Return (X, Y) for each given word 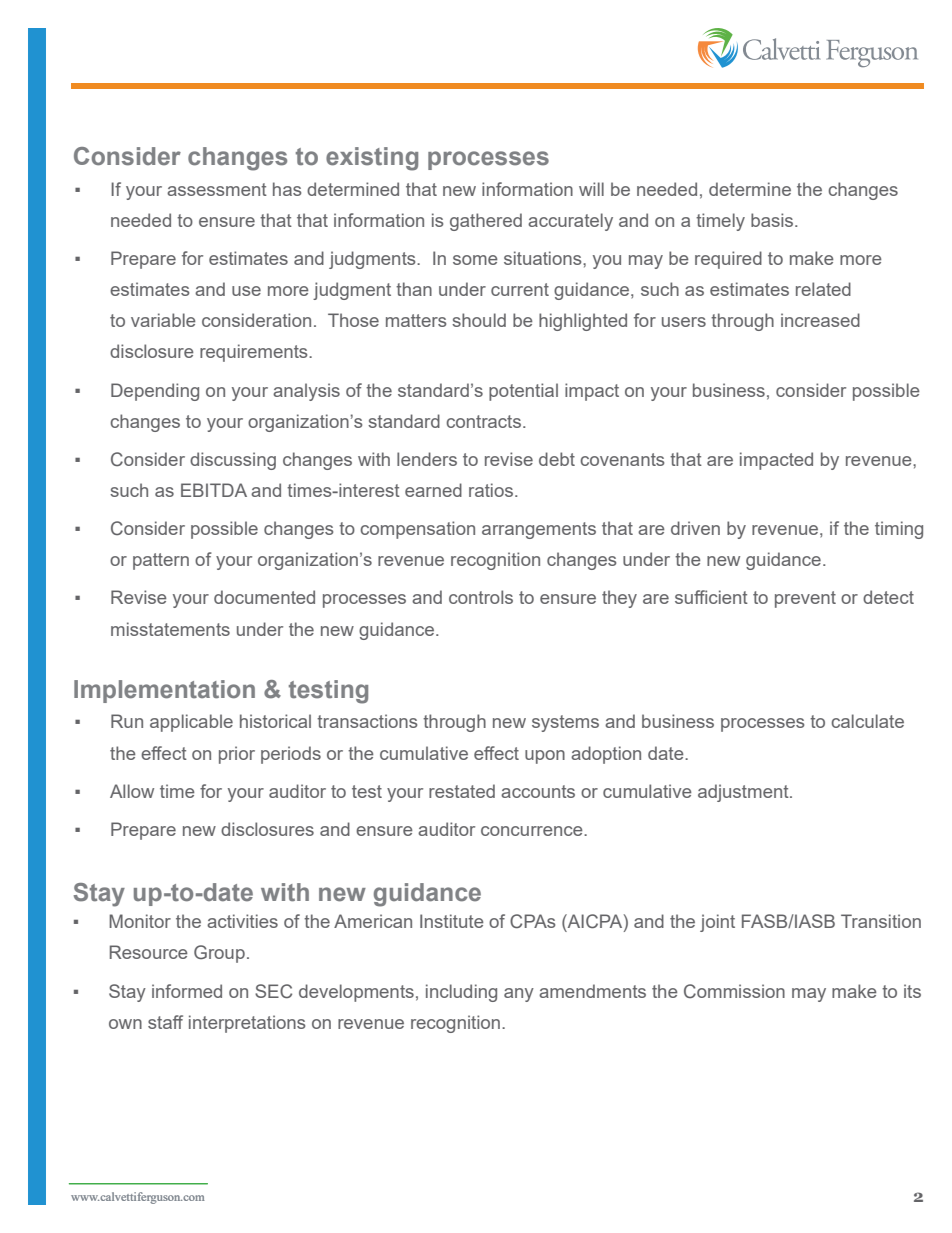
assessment (217, 189)
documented (264, 597)
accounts (538, 791)
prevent (805, 599)
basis (773, 220)
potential (523, 392)
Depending (155, 392)
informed (187, 991)
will (591, 189)
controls (481, 597)
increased (820, 320)
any (519, 995)
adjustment (744, 793)
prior (237, 755)
